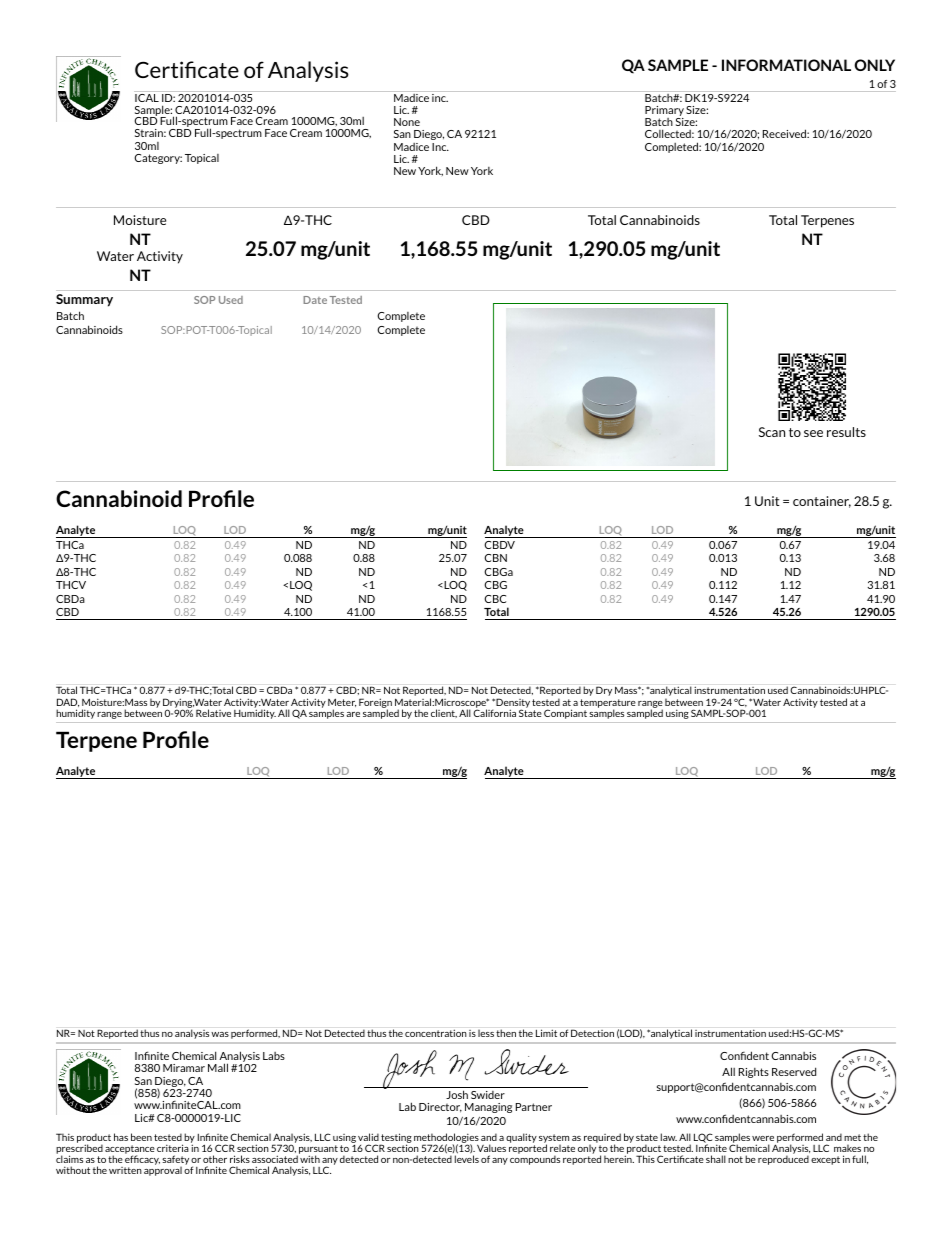 This screenshot has width=952, height=1233. I want to click on None, so click(407, 122).
